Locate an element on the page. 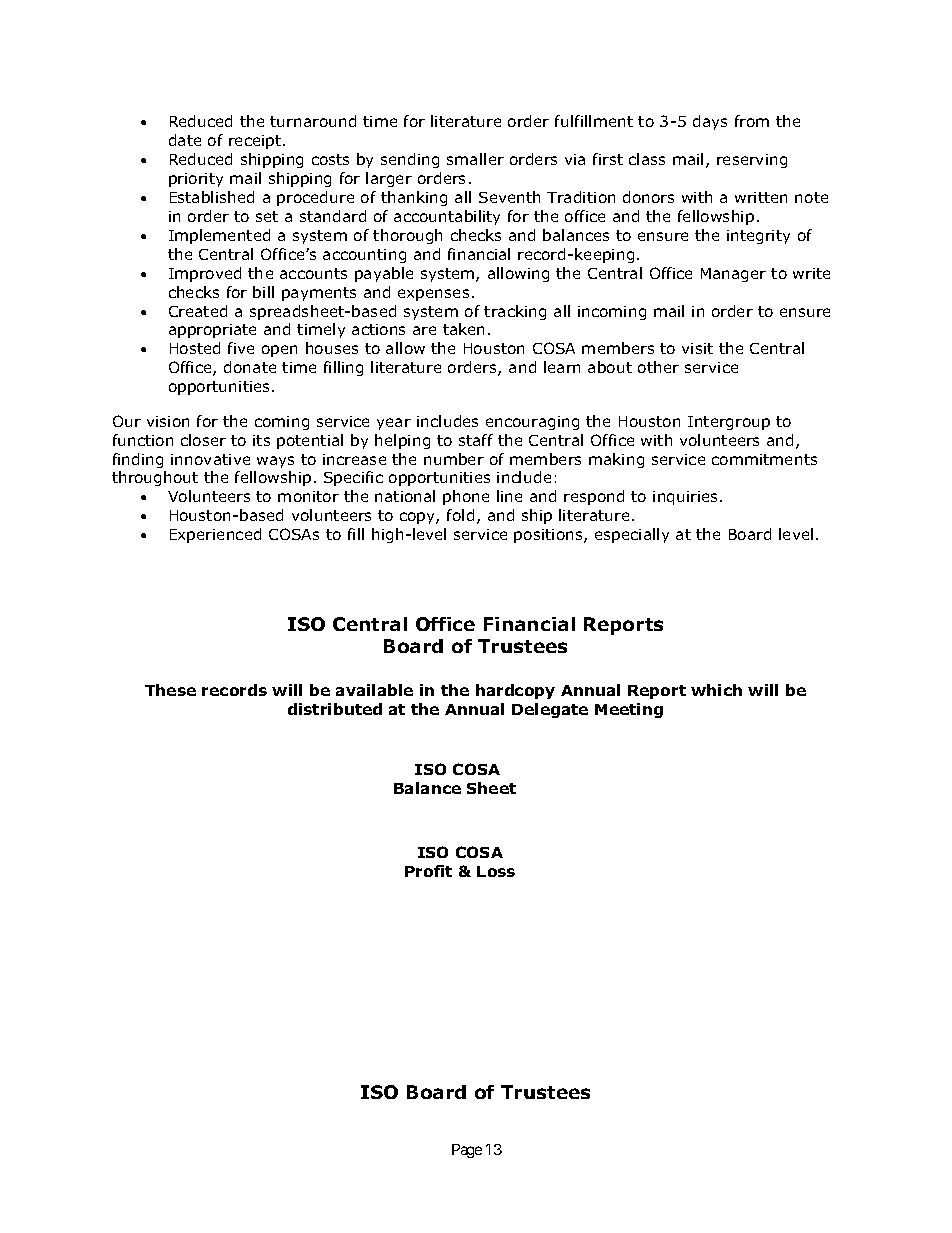 This image has height=1233, width=952. smaller is located at coordinates (475, 159).
